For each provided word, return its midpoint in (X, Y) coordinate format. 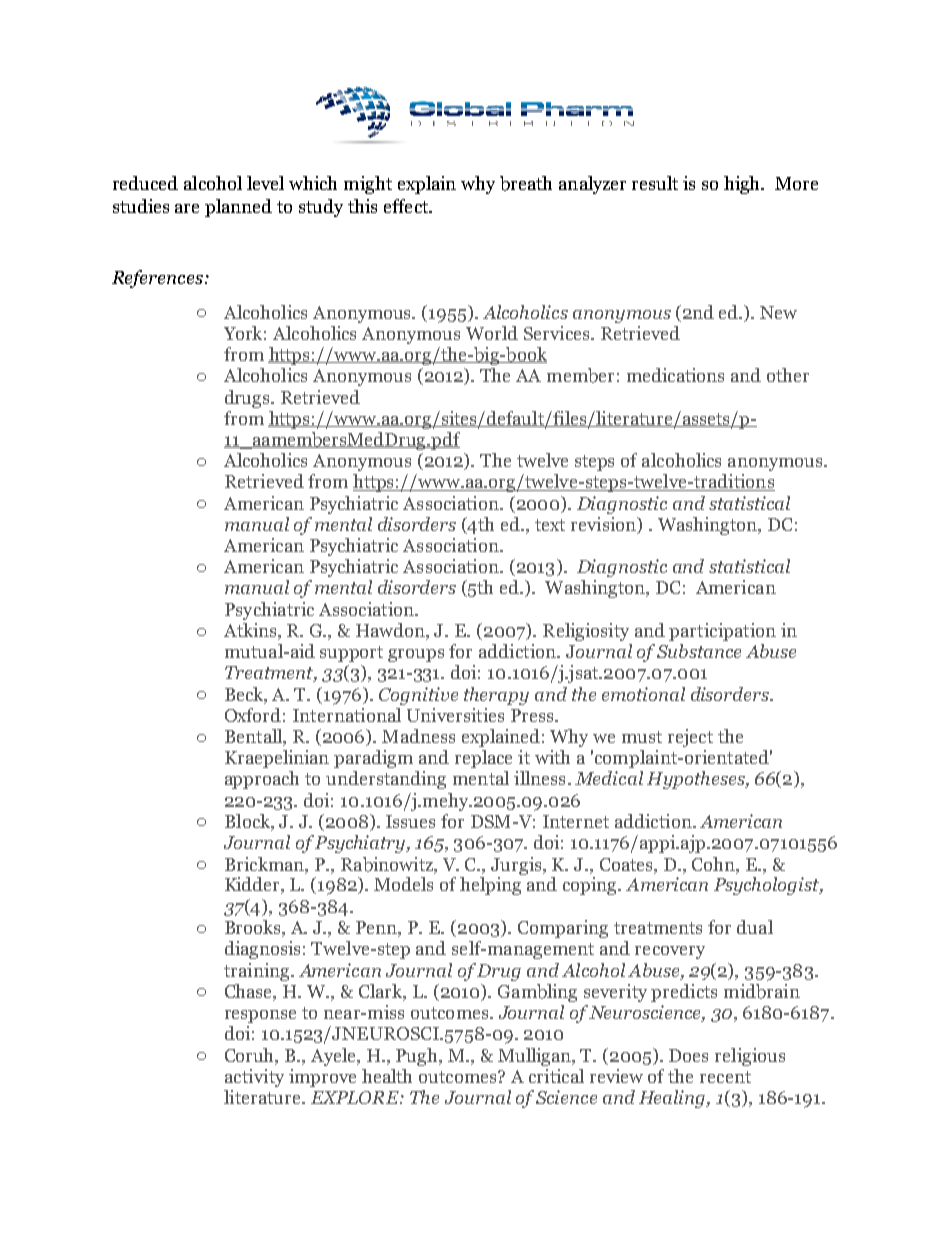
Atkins (251, 631)
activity (254, 1078)
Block (249, 822)
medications (675, 375)
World (492, 333)
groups (416, 655)
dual (755, 927)
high (743, 185)
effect (407, 206)
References (157, 279)
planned (238, 208)
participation (722, 632)
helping (490, 886)
